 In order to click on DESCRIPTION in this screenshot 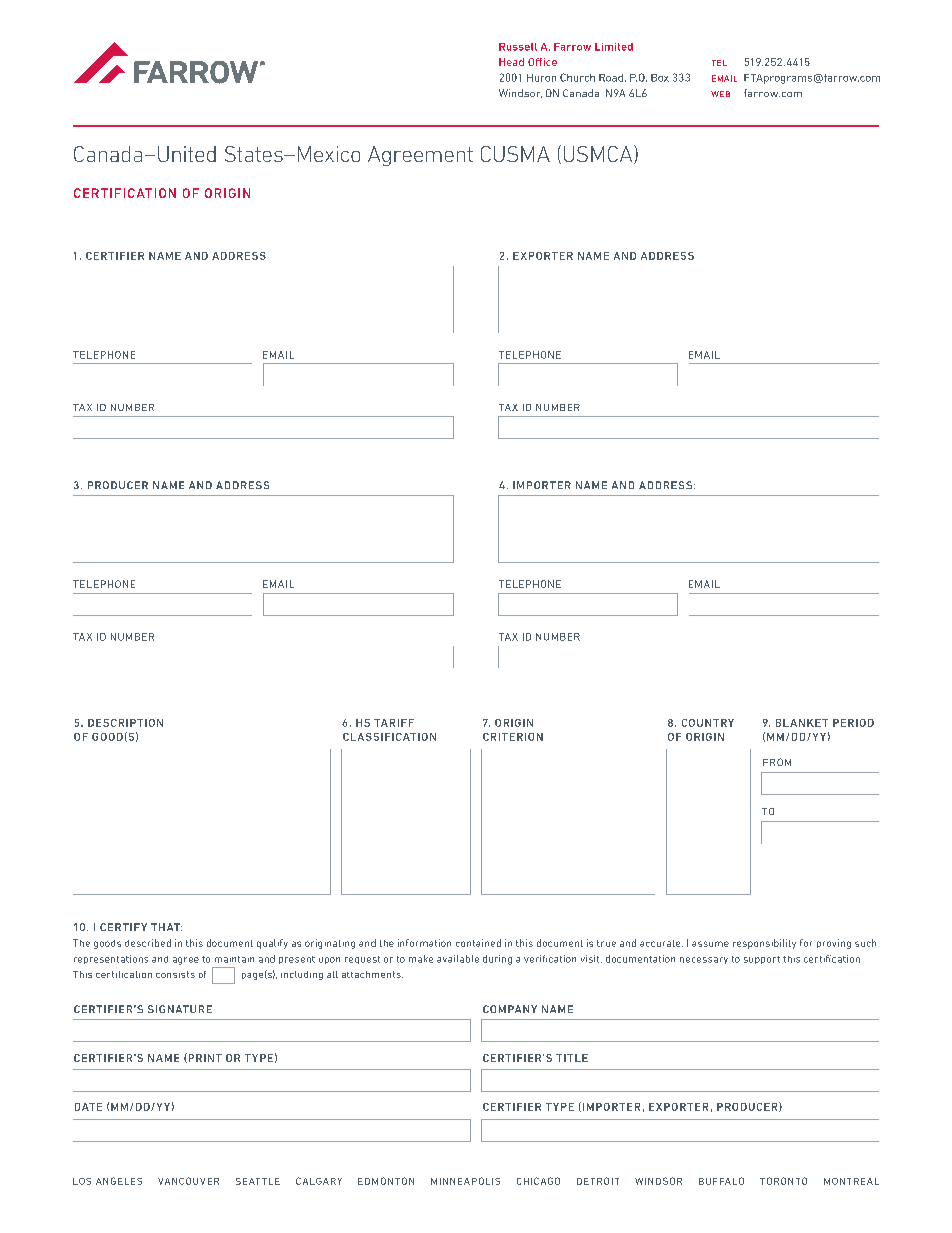, I will do `click(125, 723)`.
